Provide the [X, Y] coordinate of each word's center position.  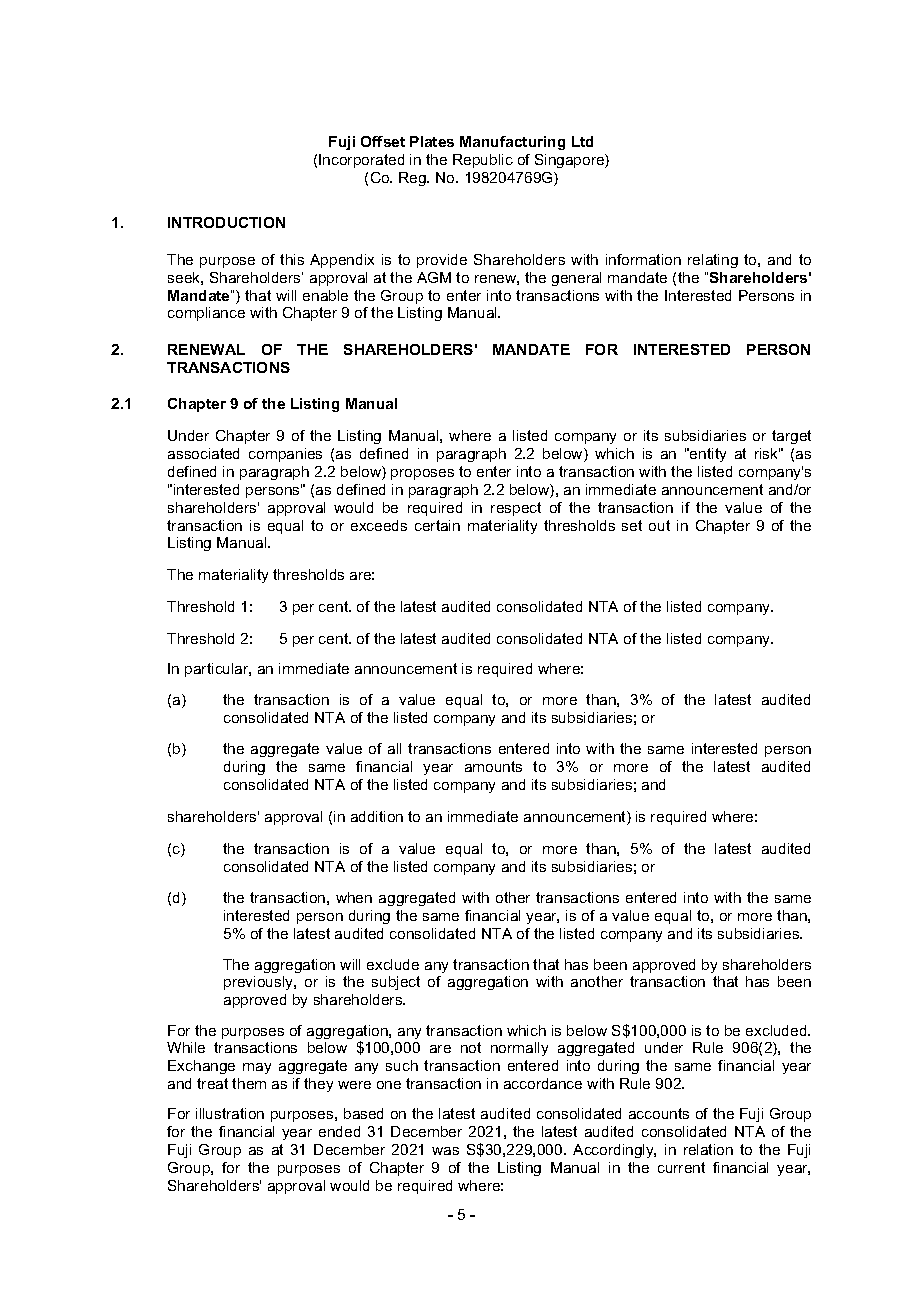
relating [713, 261]
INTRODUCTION [226, 222]
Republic [483, 161]
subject [396, 983]
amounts [493, 766]
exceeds [379, 525]
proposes [422, 474]
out [659, 525]
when [354, 897]
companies [285, 455]
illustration [230, 1113]
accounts [659, 1113]
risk [767, 453]
